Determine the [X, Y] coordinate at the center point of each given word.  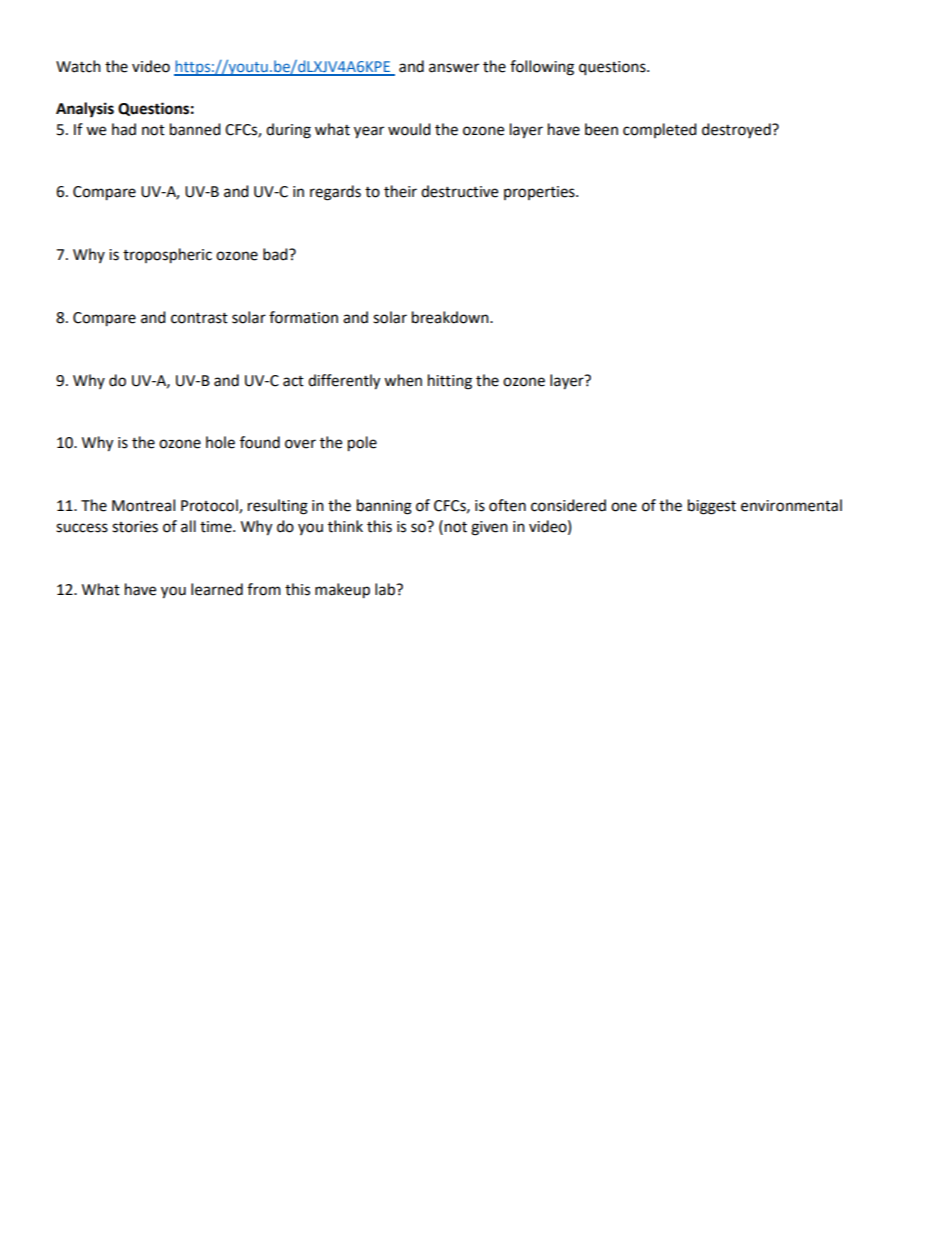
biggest [712, 507]
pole [362, 444]
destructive [459, 191]
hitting [450, 382]
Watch [78, 66]
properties [540, 193]
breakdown [451, 317]
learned [217, 589]
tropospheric [167, 256]
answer [454, 68]
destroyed [737, 130]
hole [220, 442]
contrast [199, 318]
